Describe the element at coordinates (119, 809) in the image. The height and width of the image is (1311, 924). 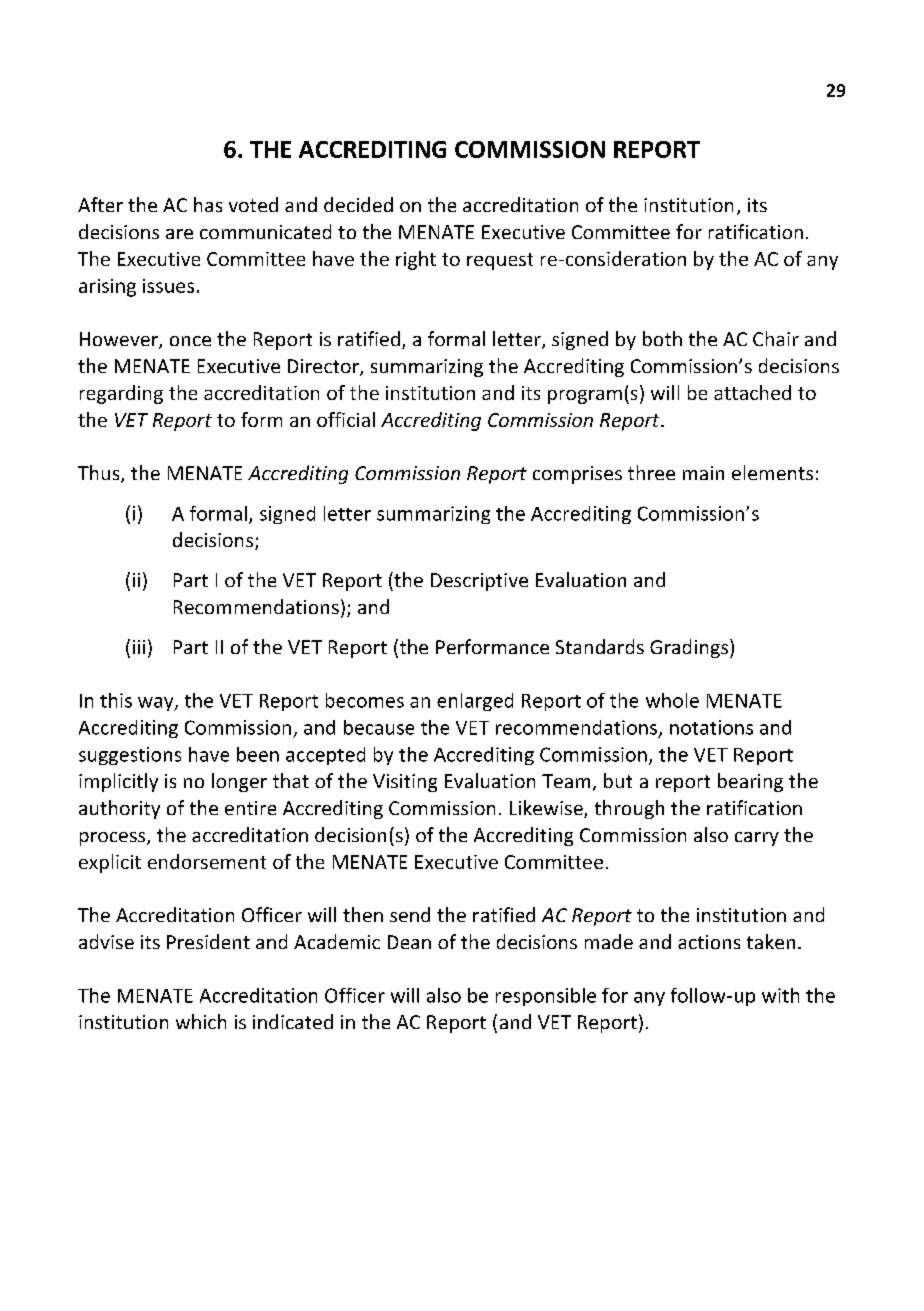
I see `authority` at that location.
